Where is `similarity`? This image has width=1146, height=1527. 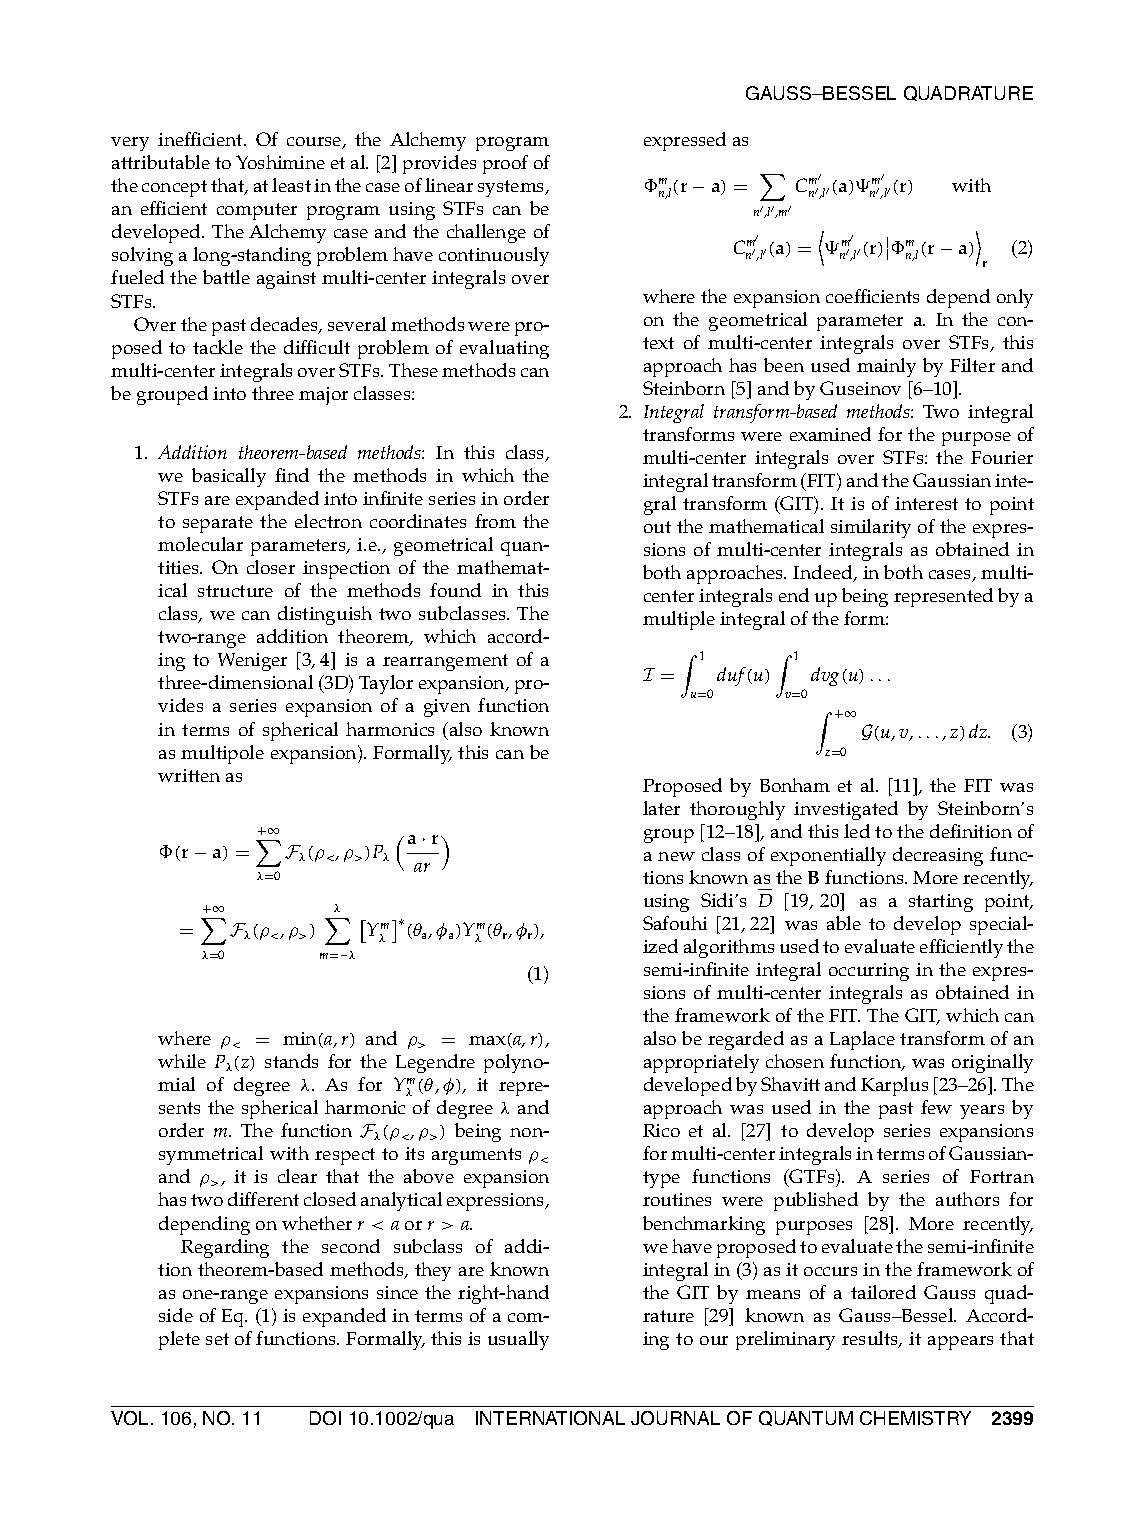
similarity is located at coordinates (871, 528).
